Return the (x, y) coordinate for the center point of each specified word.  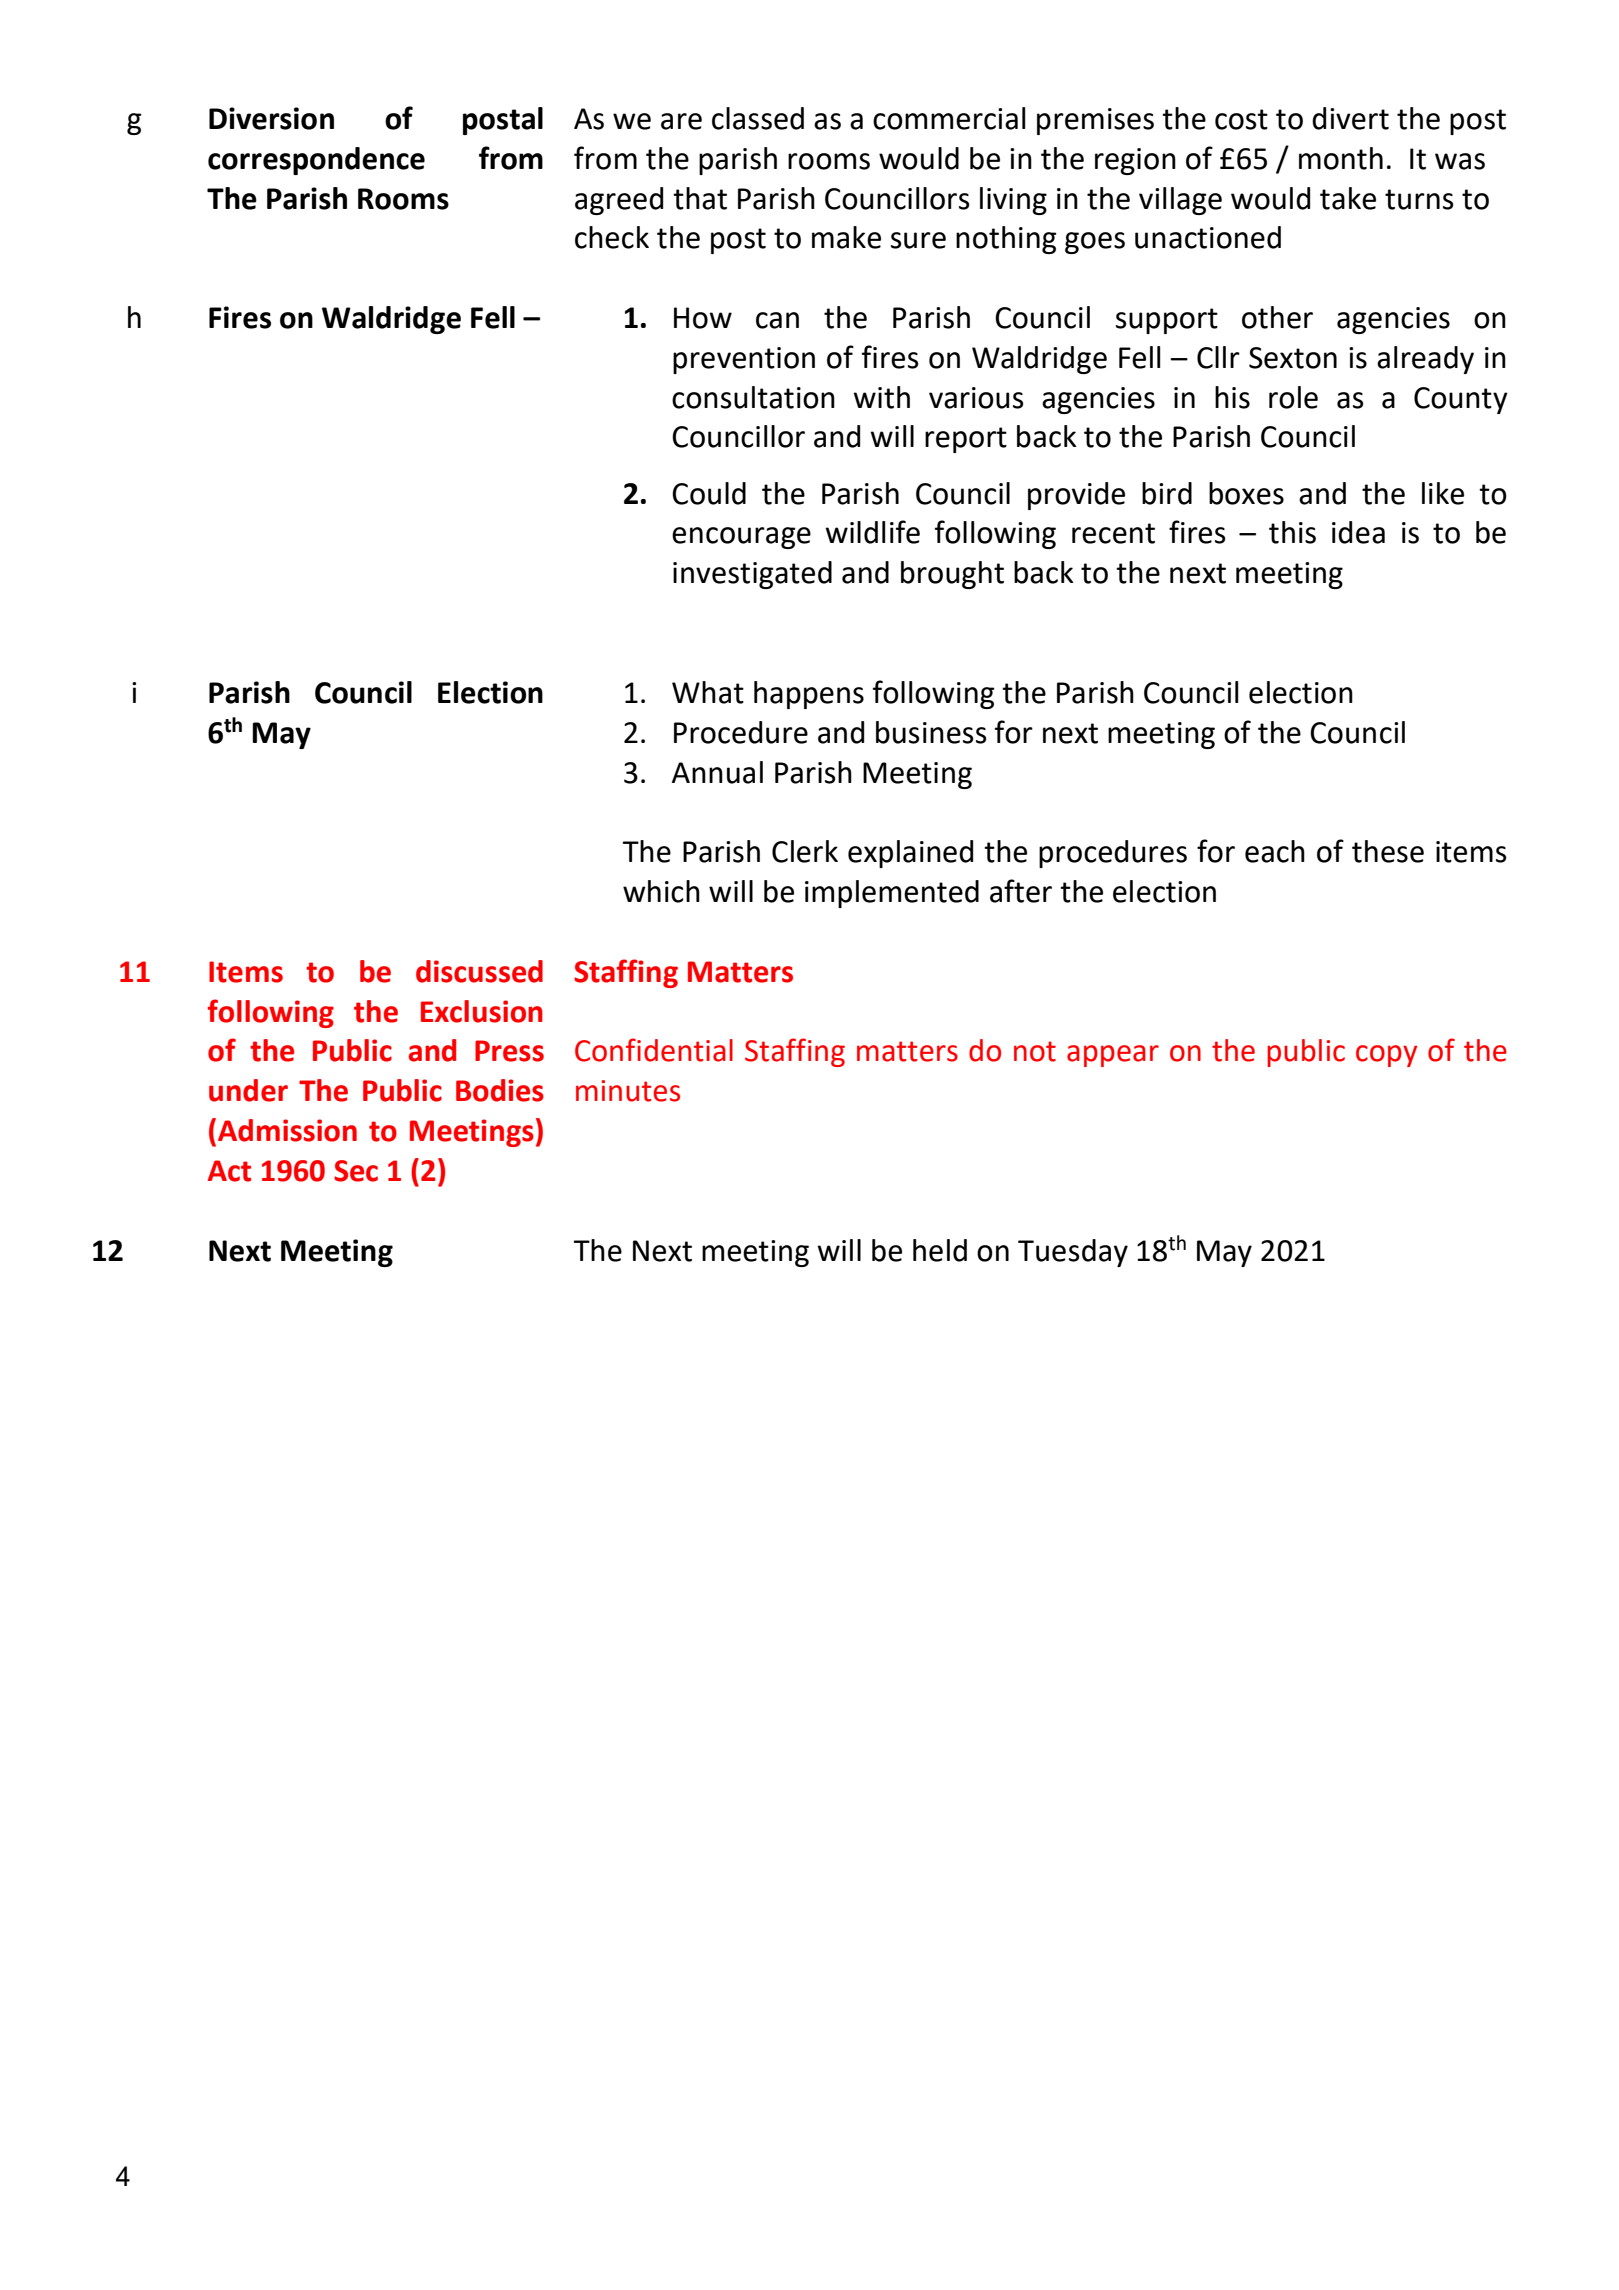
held (940, 1250)
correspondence (316, 161)
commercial (949, 118)
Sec (356, 1171)
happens (809, 695)
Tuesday (1073, 1253)
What (708, 692)
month (1341, 158)
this (1292, 532)
